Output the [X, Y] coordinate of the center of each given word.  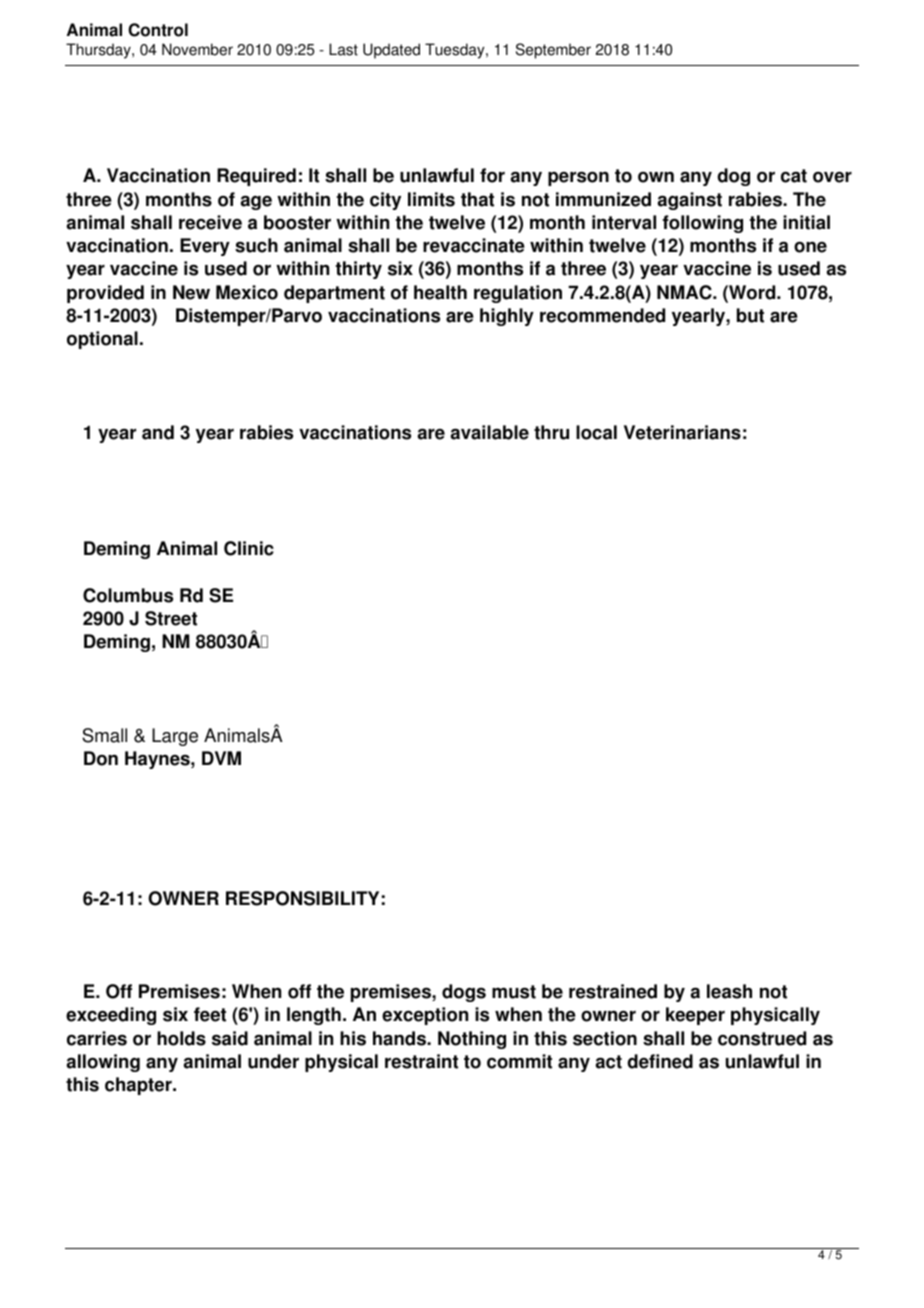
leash [729, 991]
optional [102, 340]
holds [181, 1038]
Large [175, 737]
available [489, 432]
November [197, 49]
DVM [221, 758]
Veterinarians [682, 432]
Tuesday [456, 51]
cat [794, 176]
